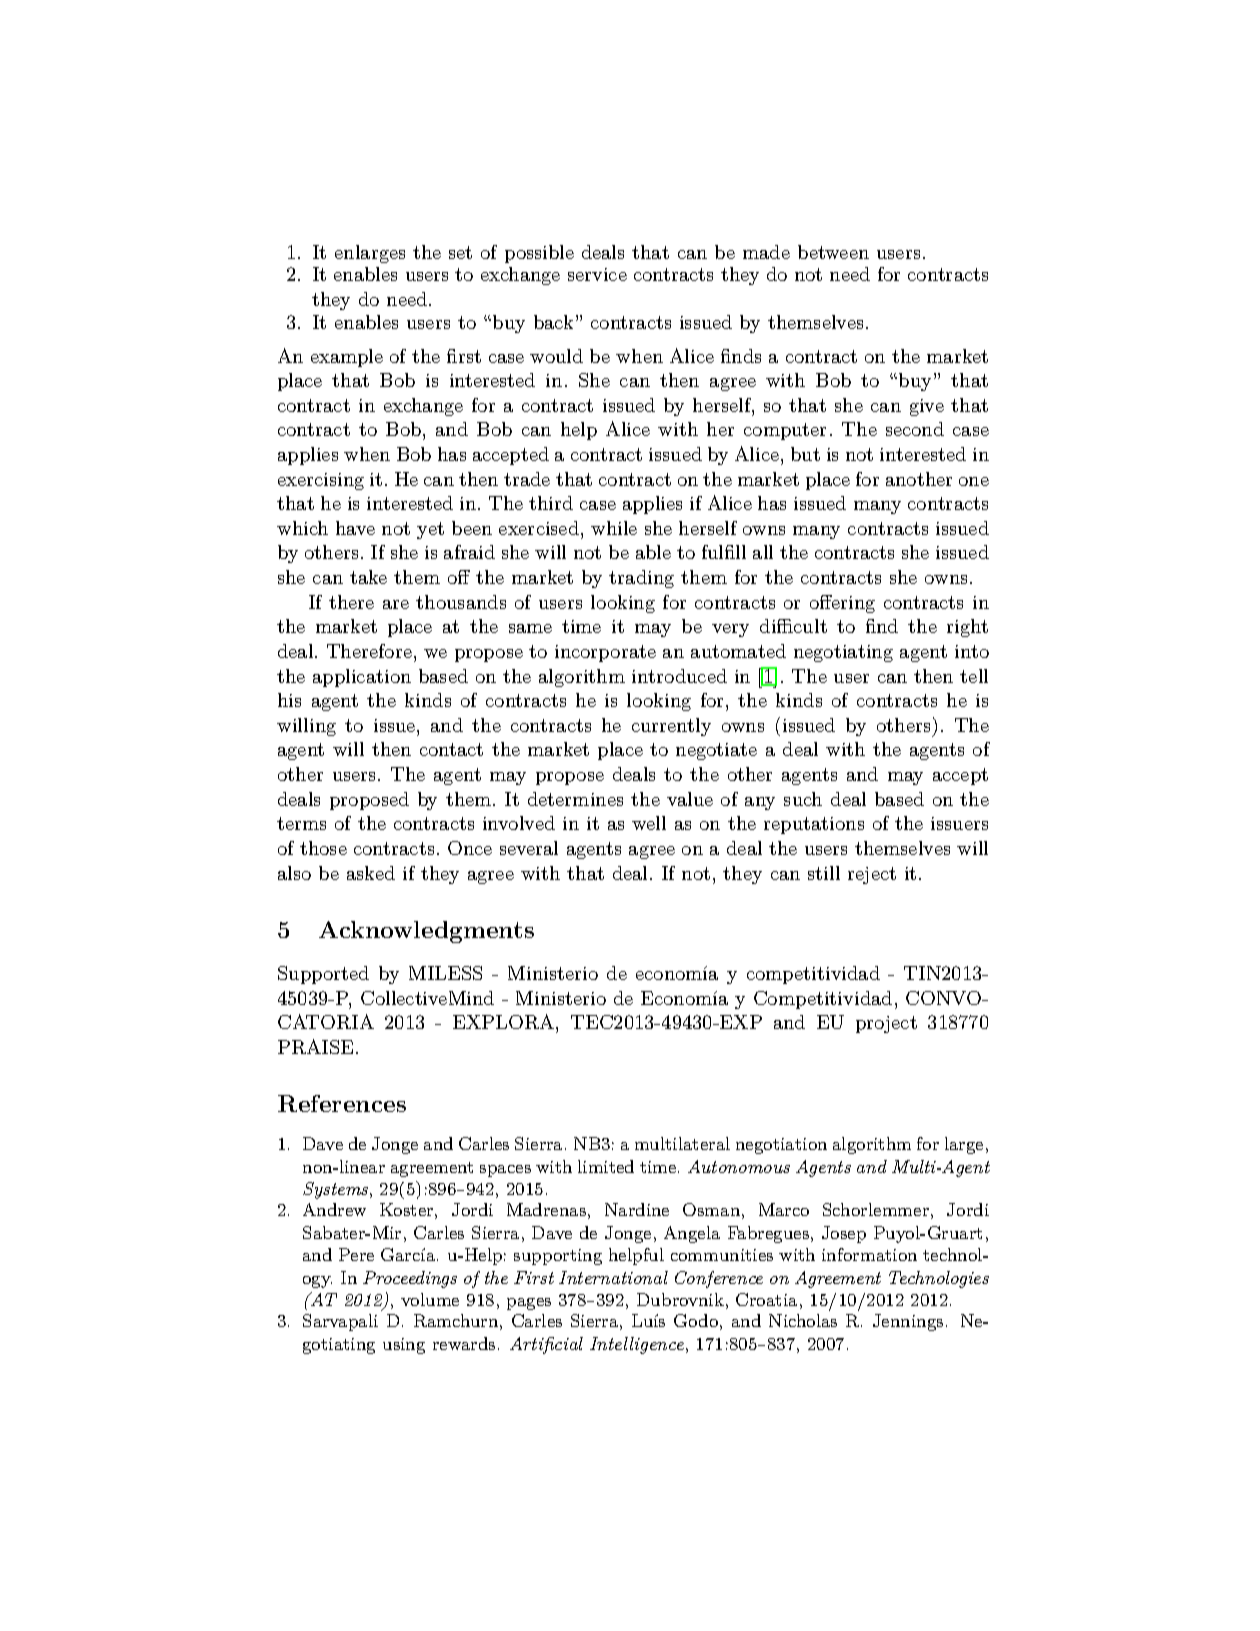 The image size is (1260, 1631). What do you see at coordinates (347, 358) in the page?
I see `example` at bounding box center [347, 358].
